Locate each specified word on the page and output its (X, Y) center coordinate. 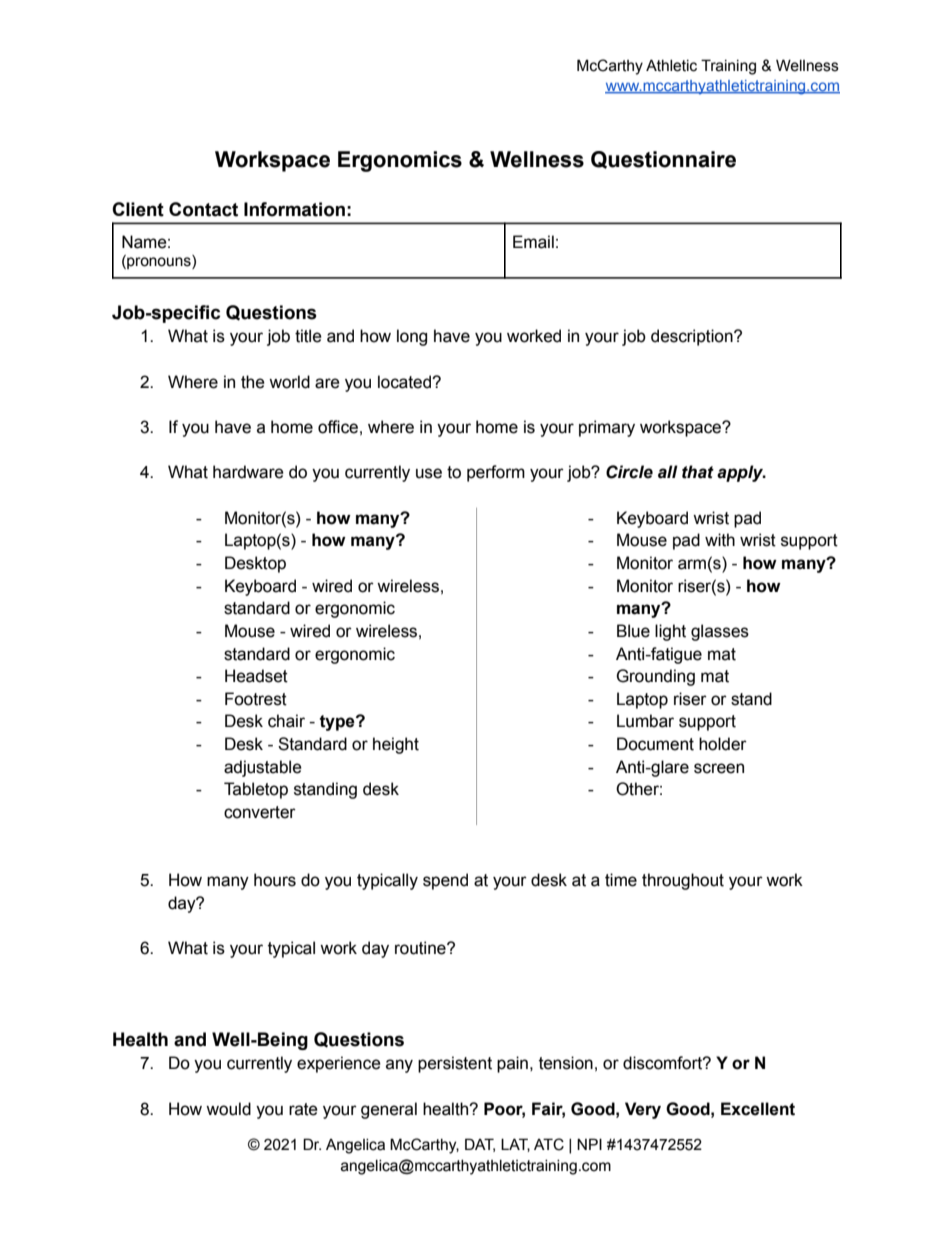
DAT (480, 1145)
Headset (256, 676)
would (228, 1109)
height (396, 745)
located (405, 382)
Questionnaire (663, 160)
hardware (248, 472)
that (698, 472)
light (670, 632)
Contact (203, 209)
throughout (683, 881)
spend (445, 881)
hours (275, 880)
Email (533, 242)
